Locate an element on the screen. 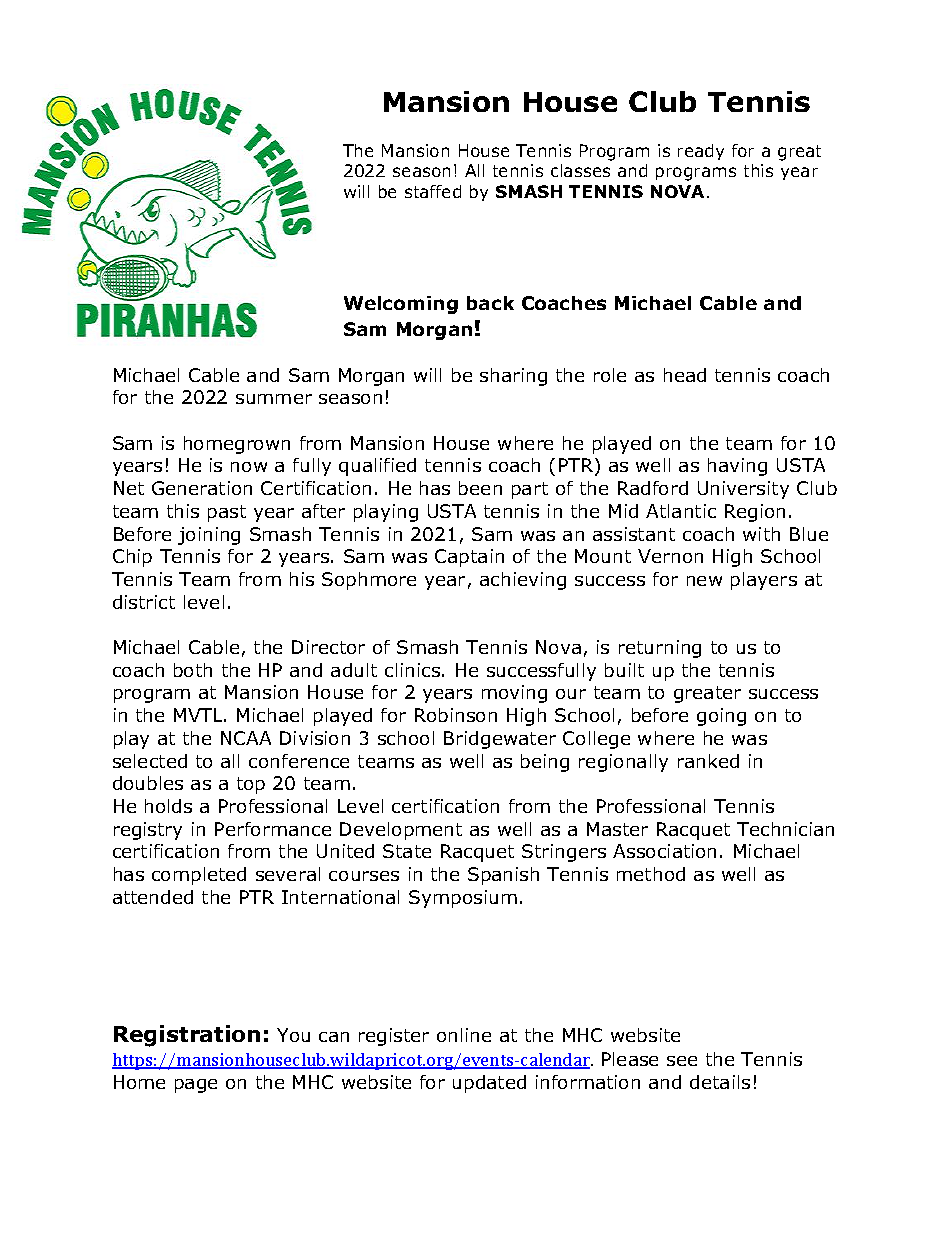  joining is located at coordinates (209, 536).
